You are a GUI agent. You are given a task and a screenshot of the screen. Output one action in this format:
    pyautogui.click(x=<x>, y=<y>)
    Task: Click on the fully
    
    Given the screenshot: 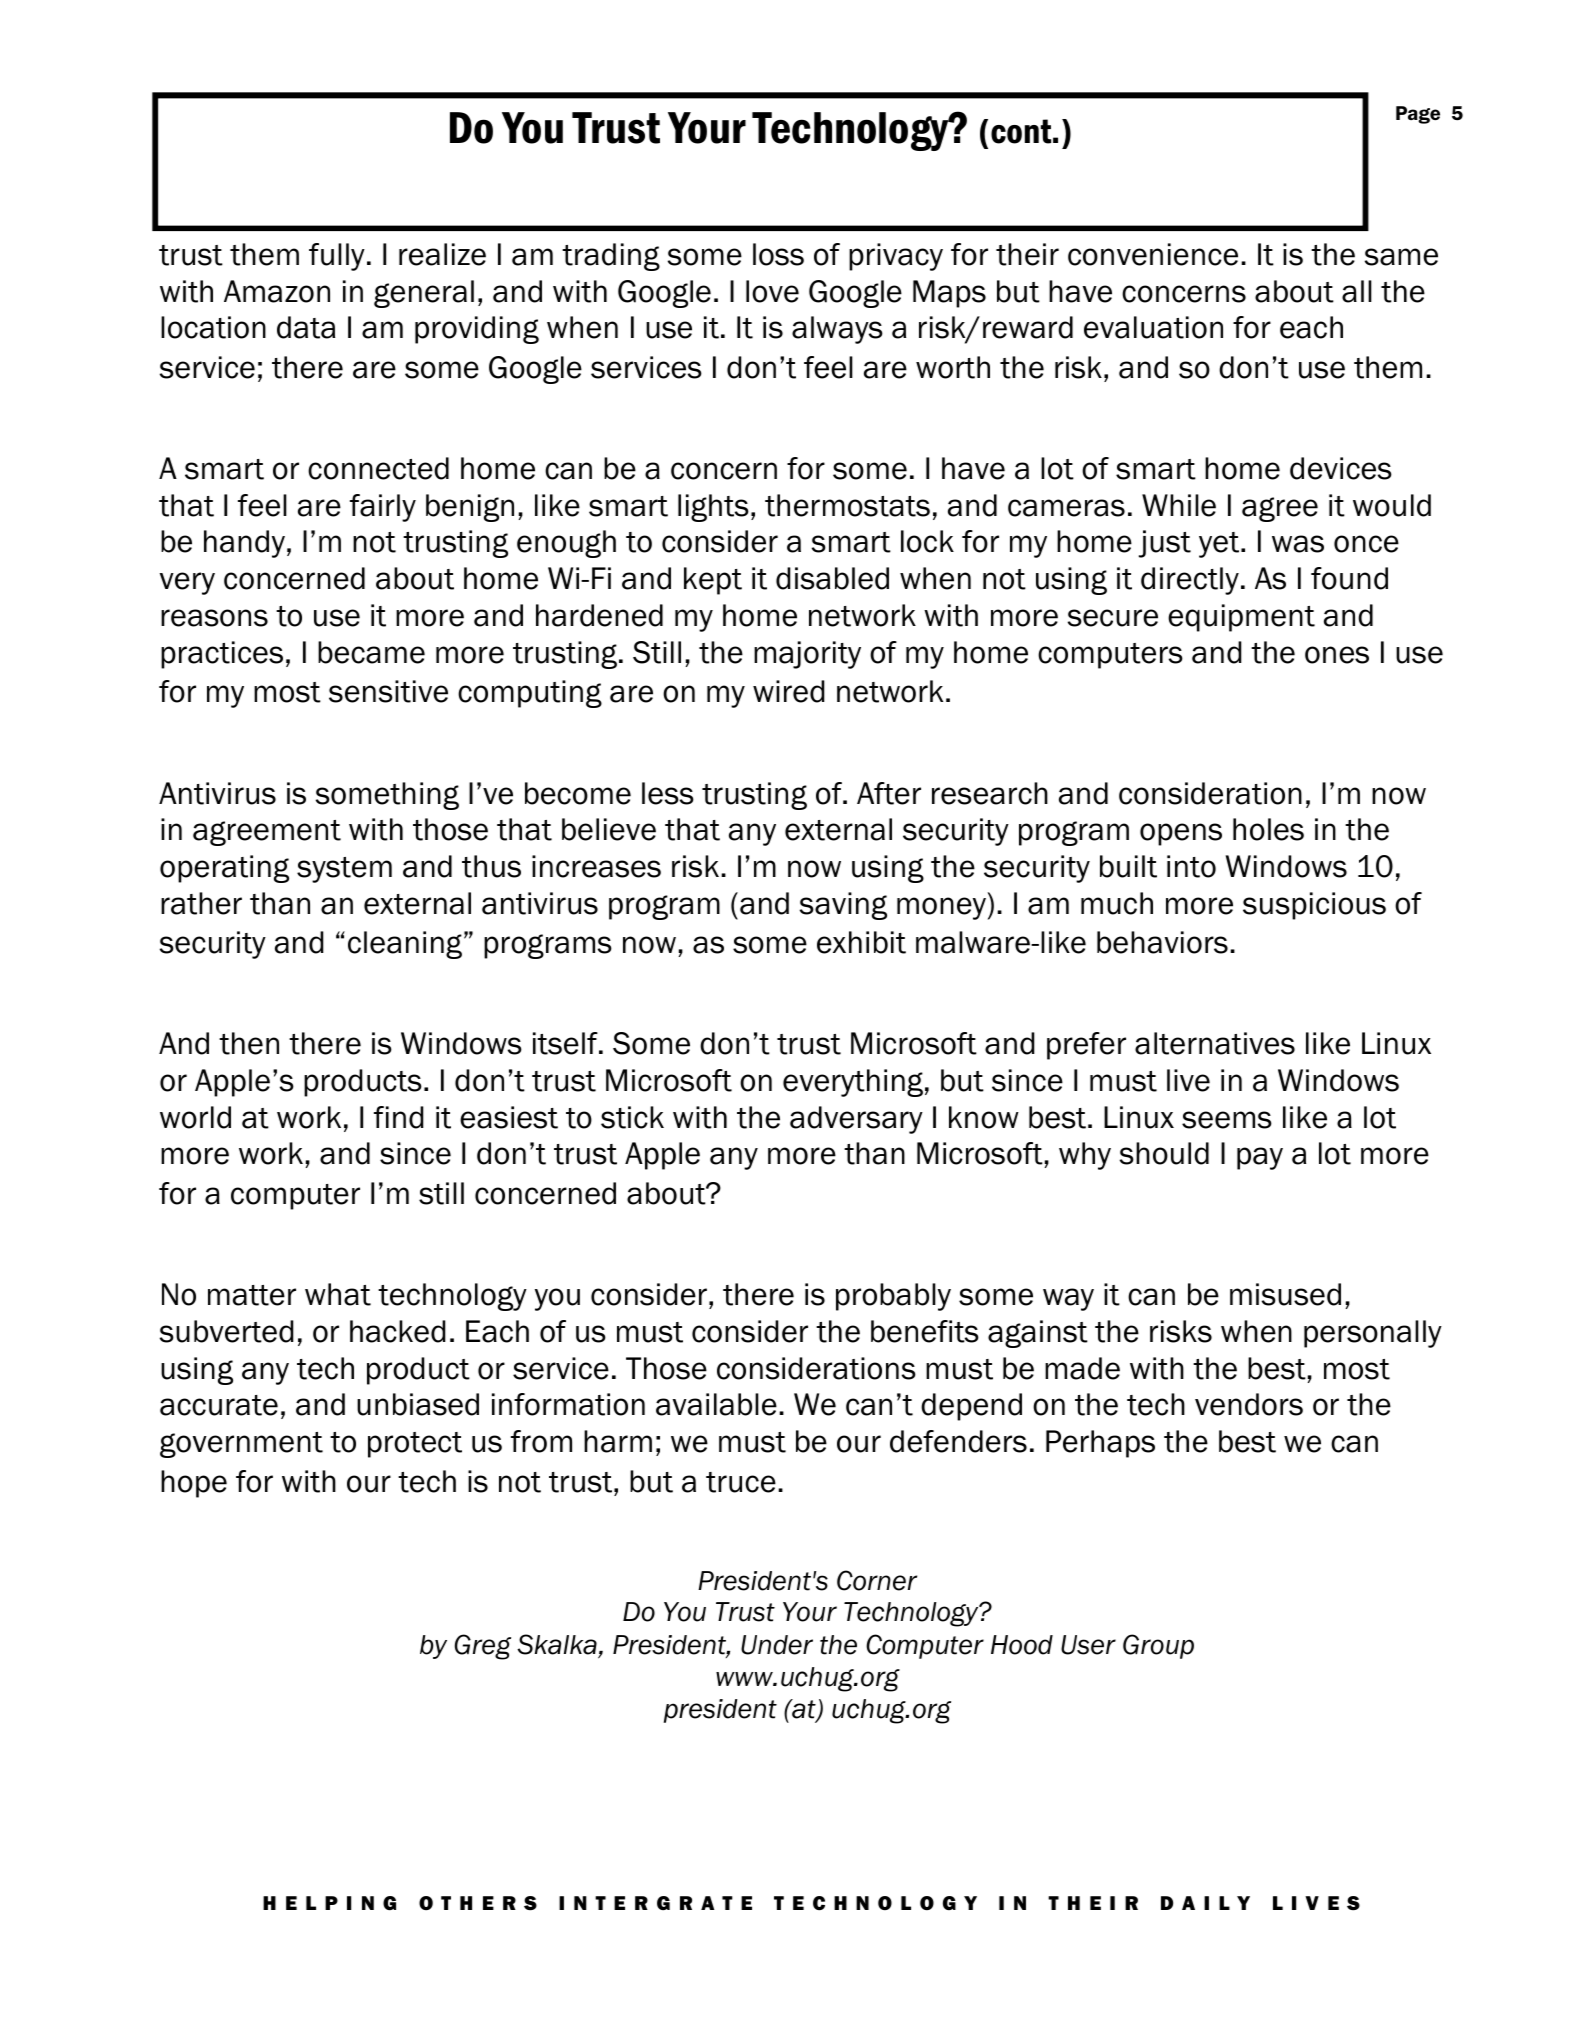 What is the action you would take?
    pyautogui.click(x=337, y=257)
